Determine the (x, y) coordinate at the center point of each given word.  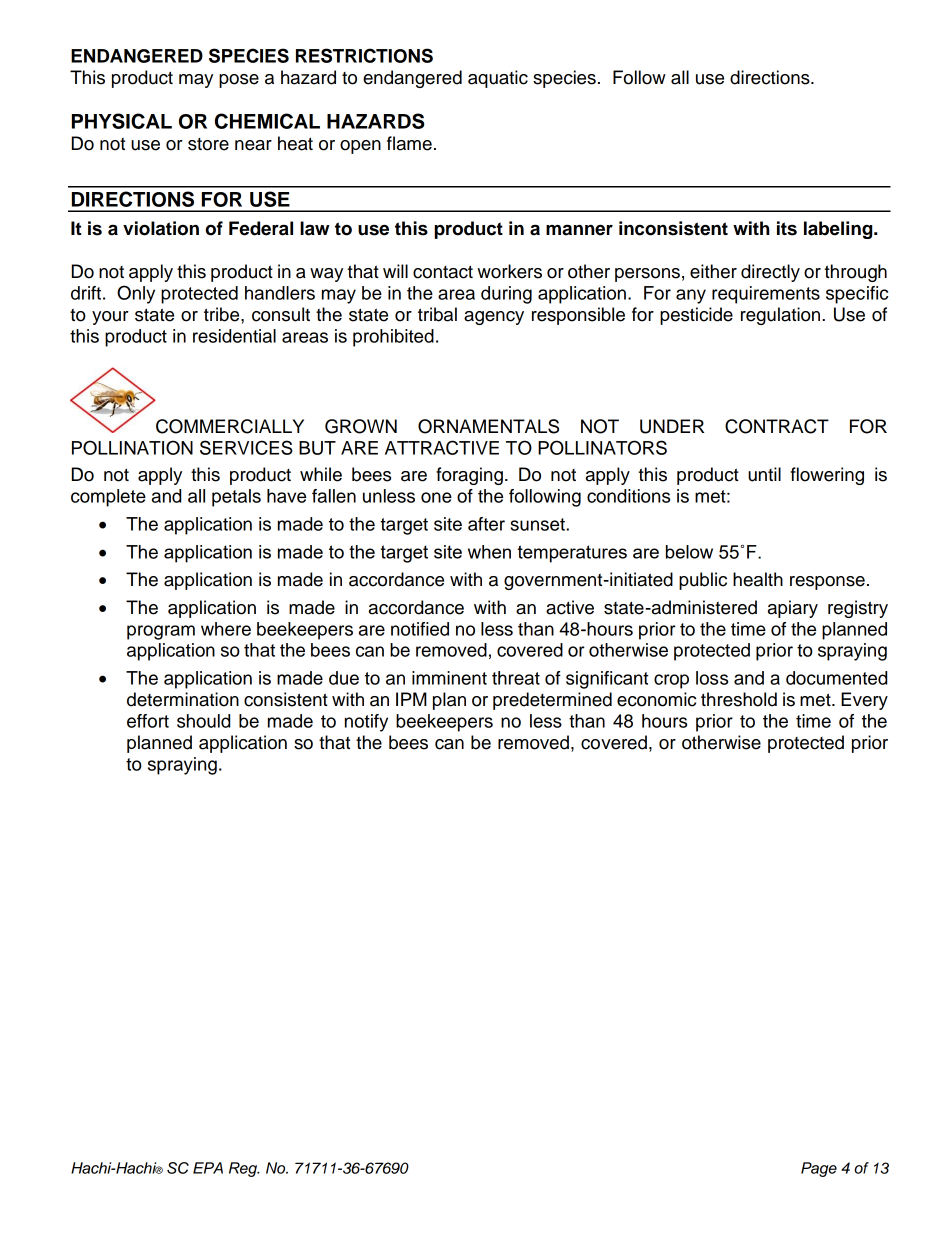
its (787, 228)
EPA (208, 1168)
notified (420, 629)
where (226, 629)
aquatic (498, 79)
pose (239, 81)
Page (819, 1169)
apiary (793, 609)
